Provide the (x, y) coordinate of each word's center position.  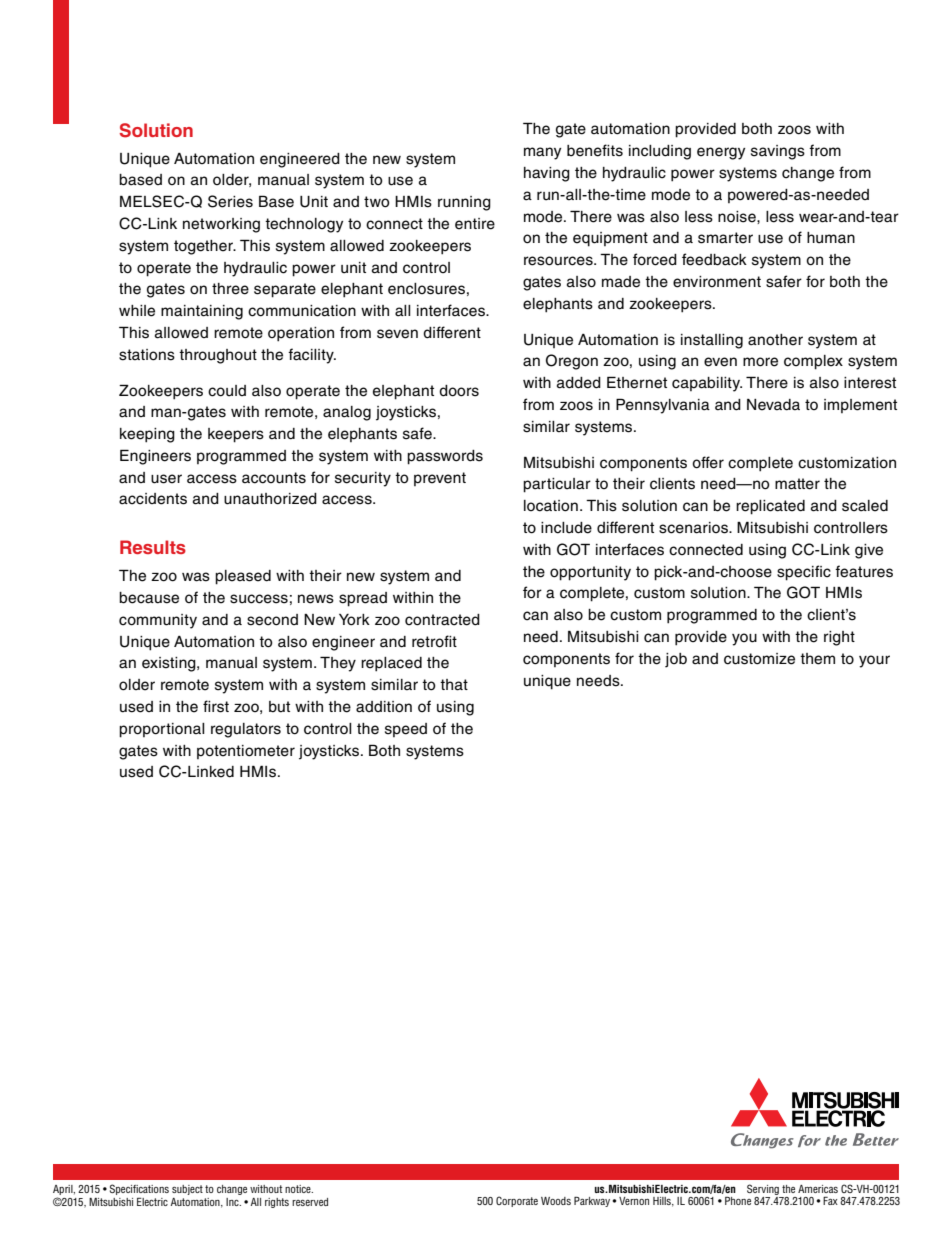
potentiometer (246, 752)
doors (459, 391)
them (817, 659)
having (547, 174)
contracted (442, 620)
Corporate (517, 1201)
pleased (243, 577)
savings (778, 152)
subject (187, 1190)
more (760, 362)
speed (406, 730)
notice (299, 1189)
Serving (763, 1189)
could (227, 391)
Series (230, 201)
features (864, 571)
